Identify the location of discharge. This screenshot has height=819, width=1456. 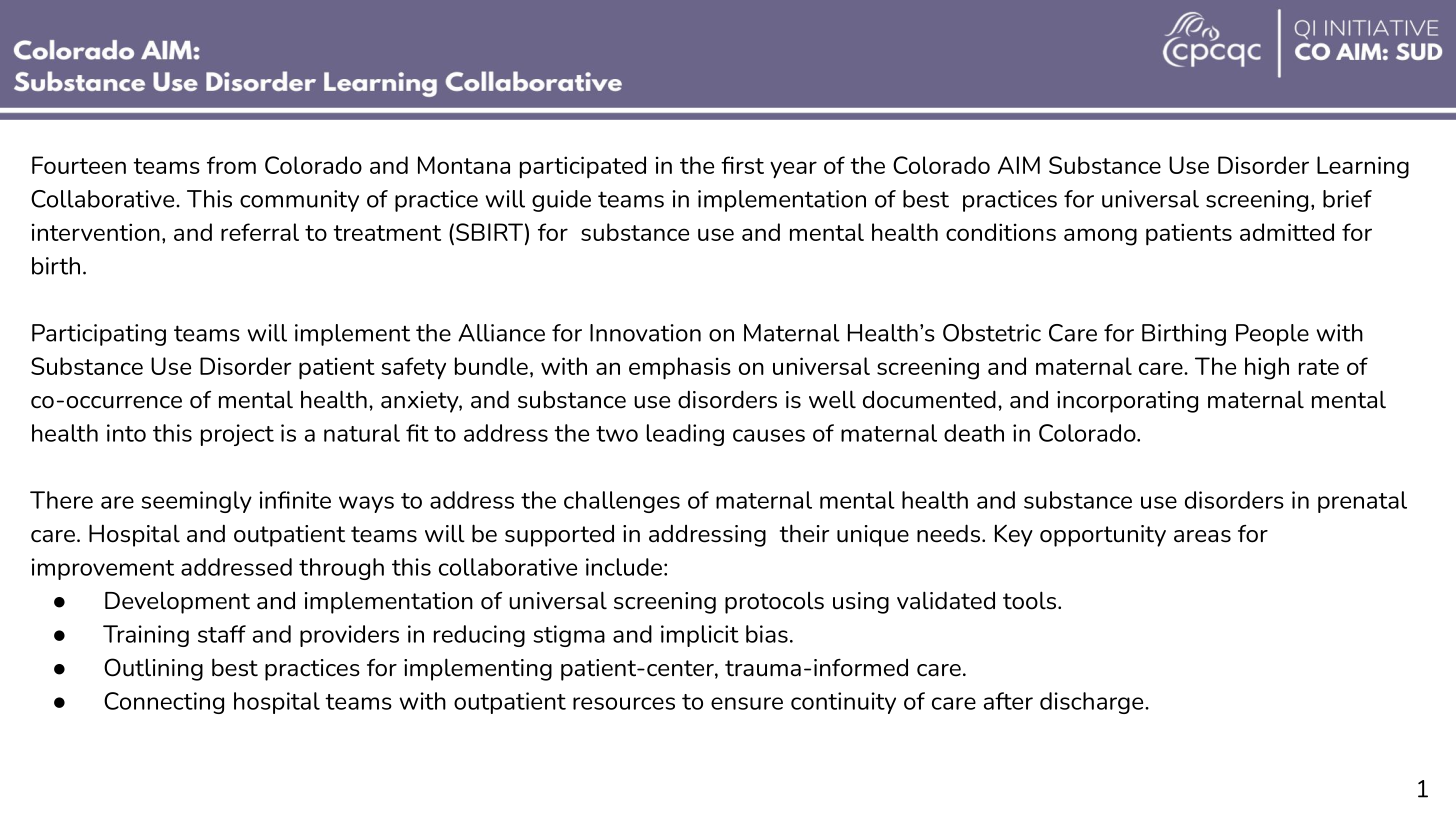
(1093, 703).
